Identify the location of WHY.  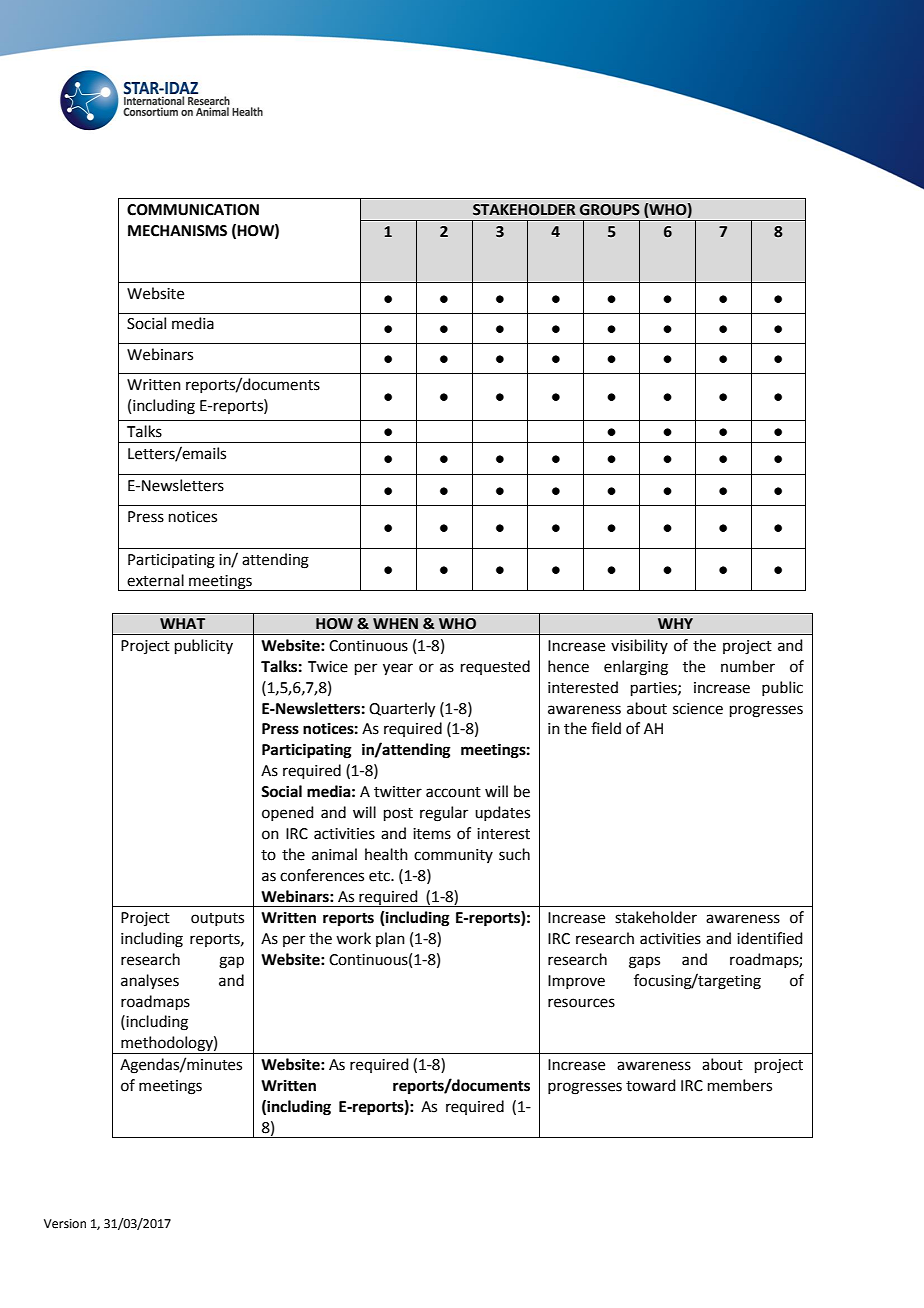
(675, 623).
